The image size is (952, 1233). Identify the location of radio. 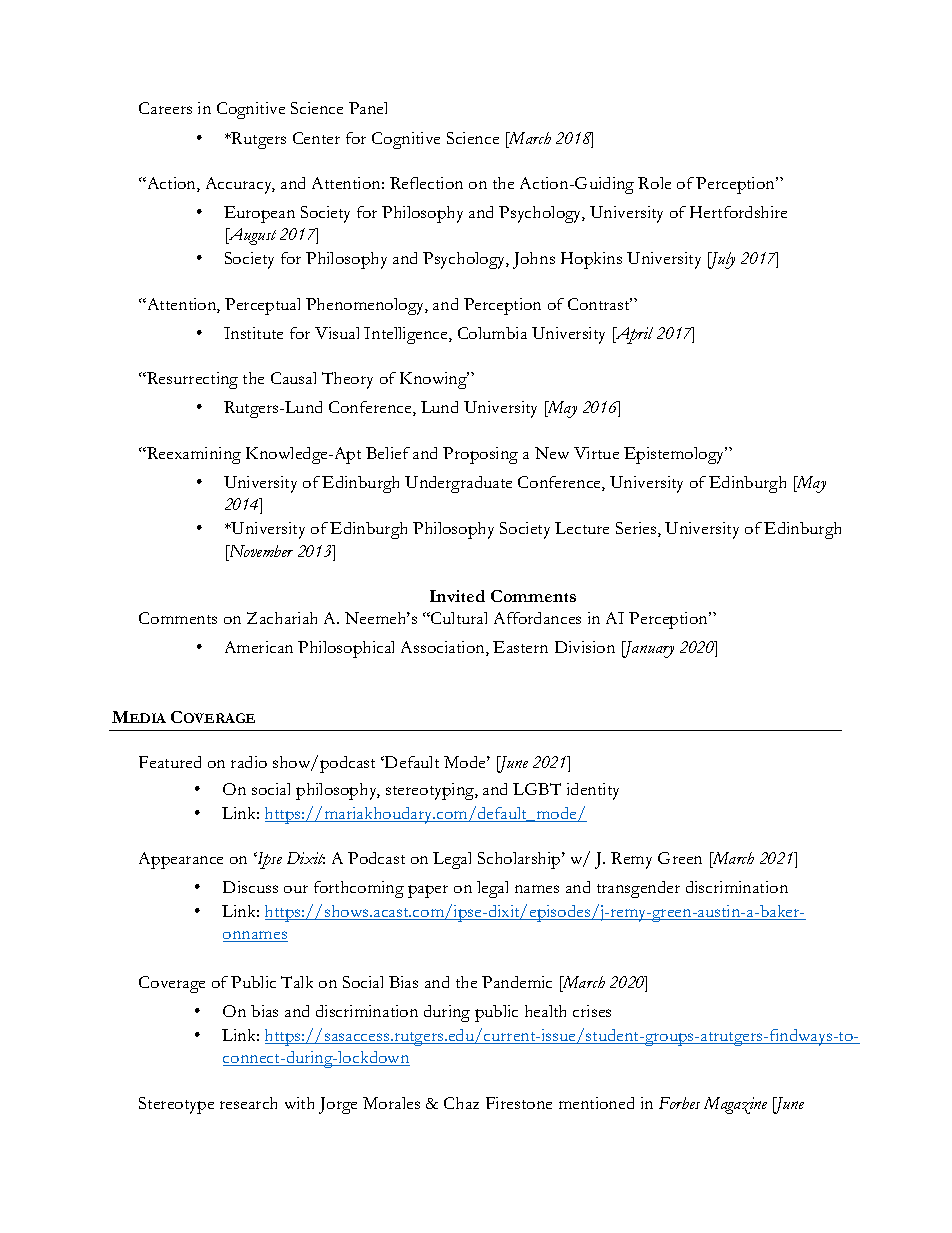
(249, 762).
